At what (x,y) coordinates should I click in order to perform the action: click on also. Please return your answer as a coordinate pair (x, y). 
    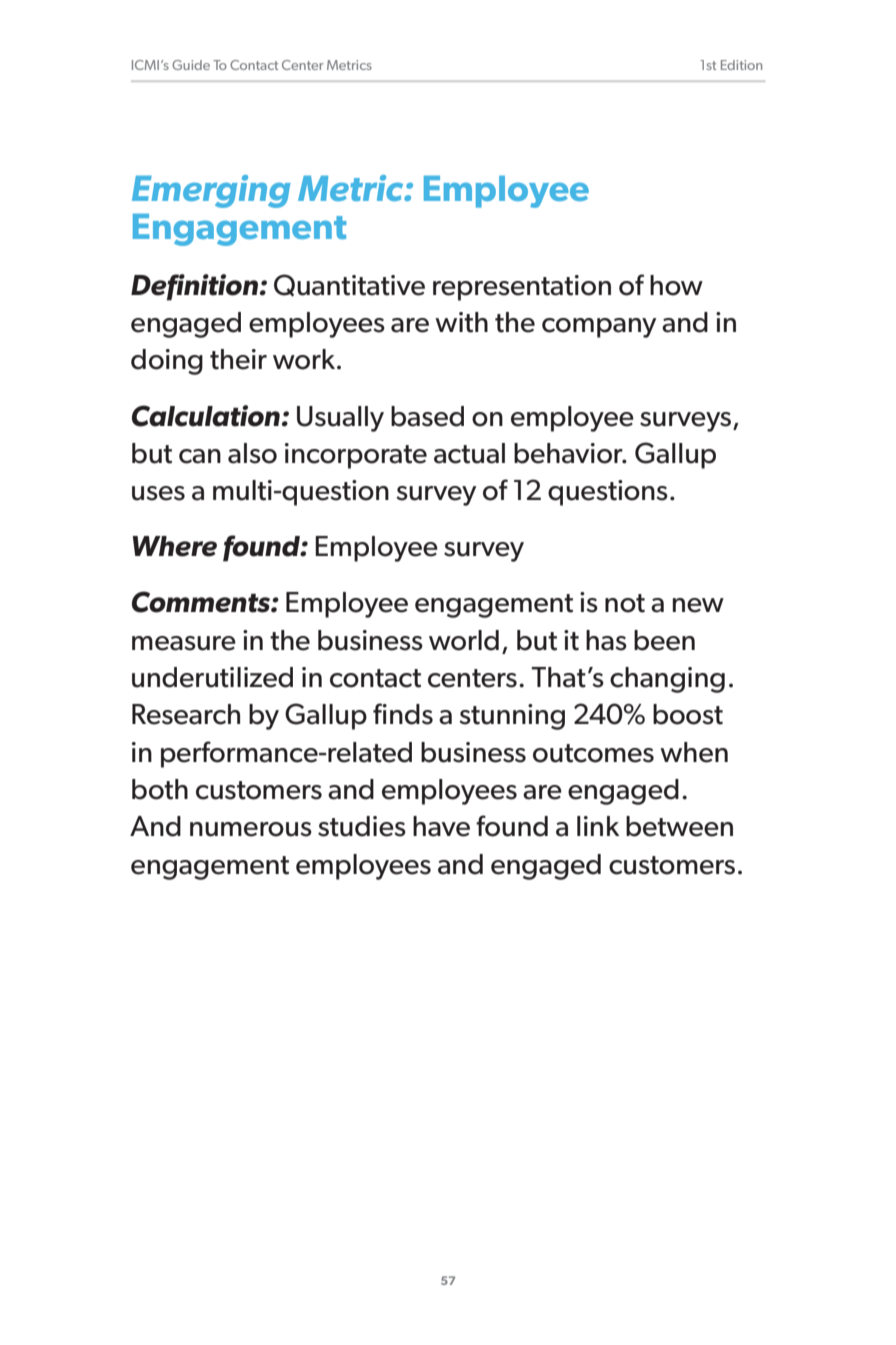
    Looking at the image, I should click on (252, 453).
